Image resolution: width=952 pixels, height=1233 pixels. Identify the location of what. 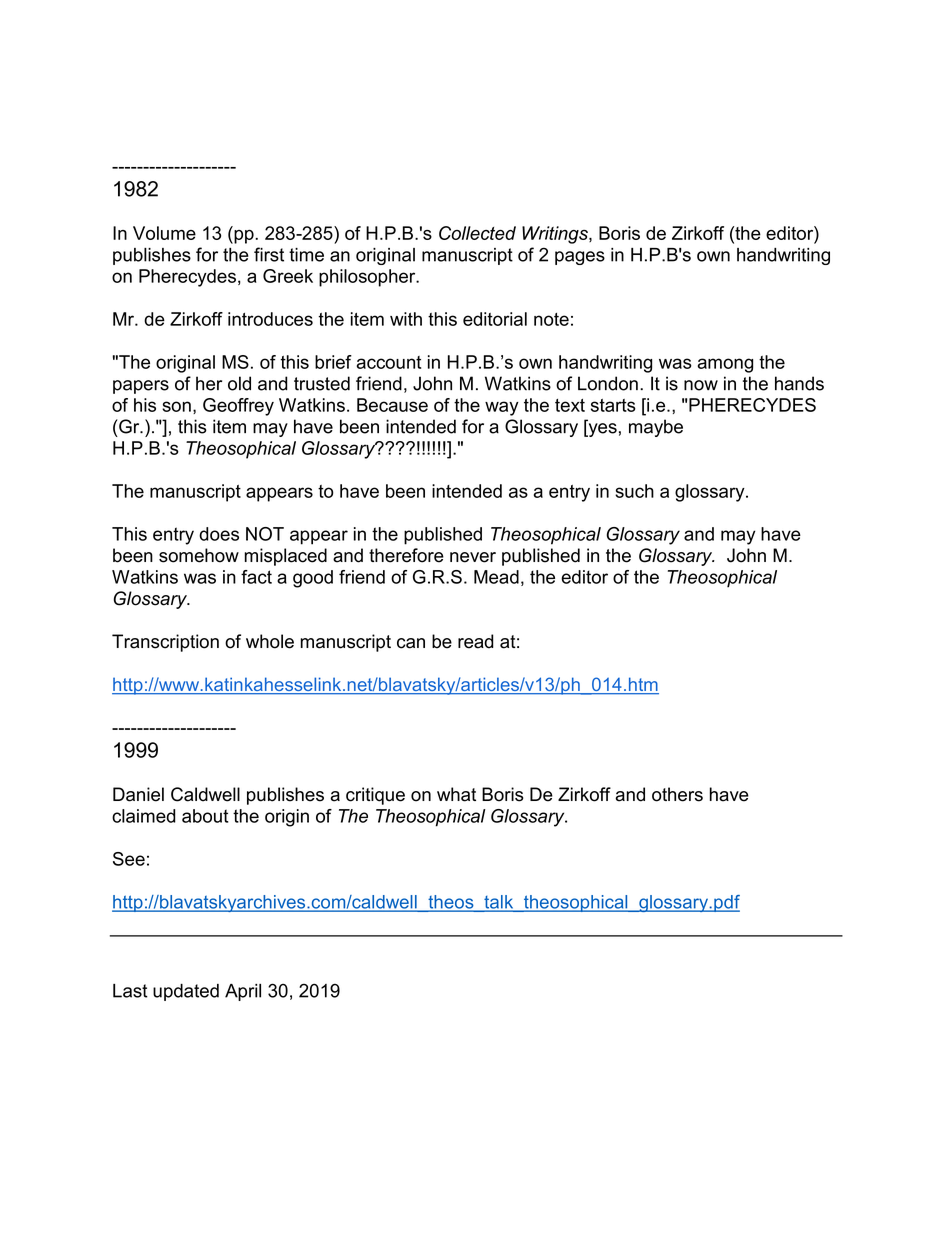
(456, 794).
